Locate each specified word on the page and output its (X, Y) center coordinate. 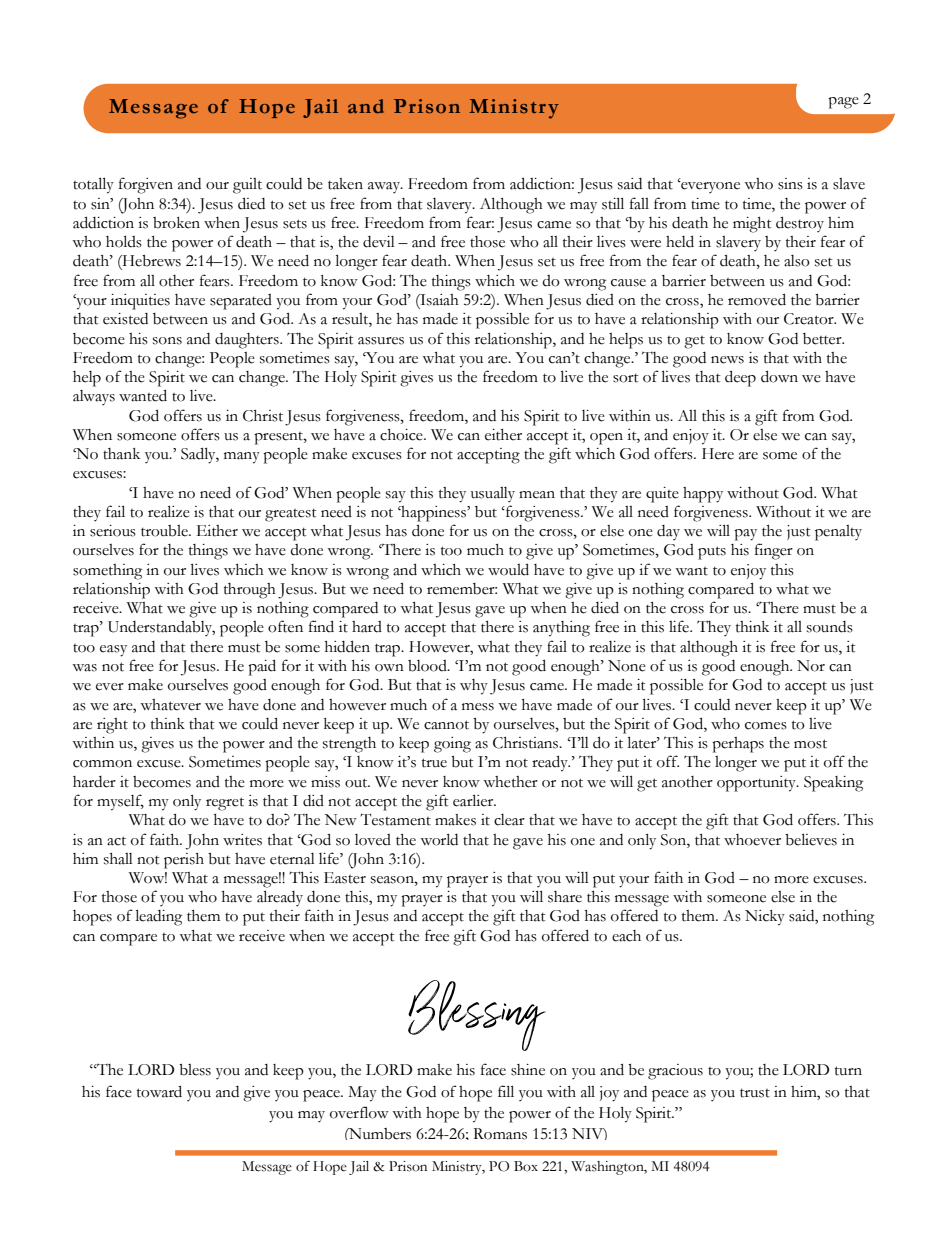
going (452, 745)
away (385, 187)
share (565, 897)
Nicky (765, 918)
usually (493, 494)
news (727, 360)
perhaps (738, 745)
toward (159, 1091)
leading (159, 917)
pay (745, 535)
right (112, 726)
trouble (165, 531)
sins (790, 184)
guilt (247, 186)
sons (167, 341)
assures (381, 341)
